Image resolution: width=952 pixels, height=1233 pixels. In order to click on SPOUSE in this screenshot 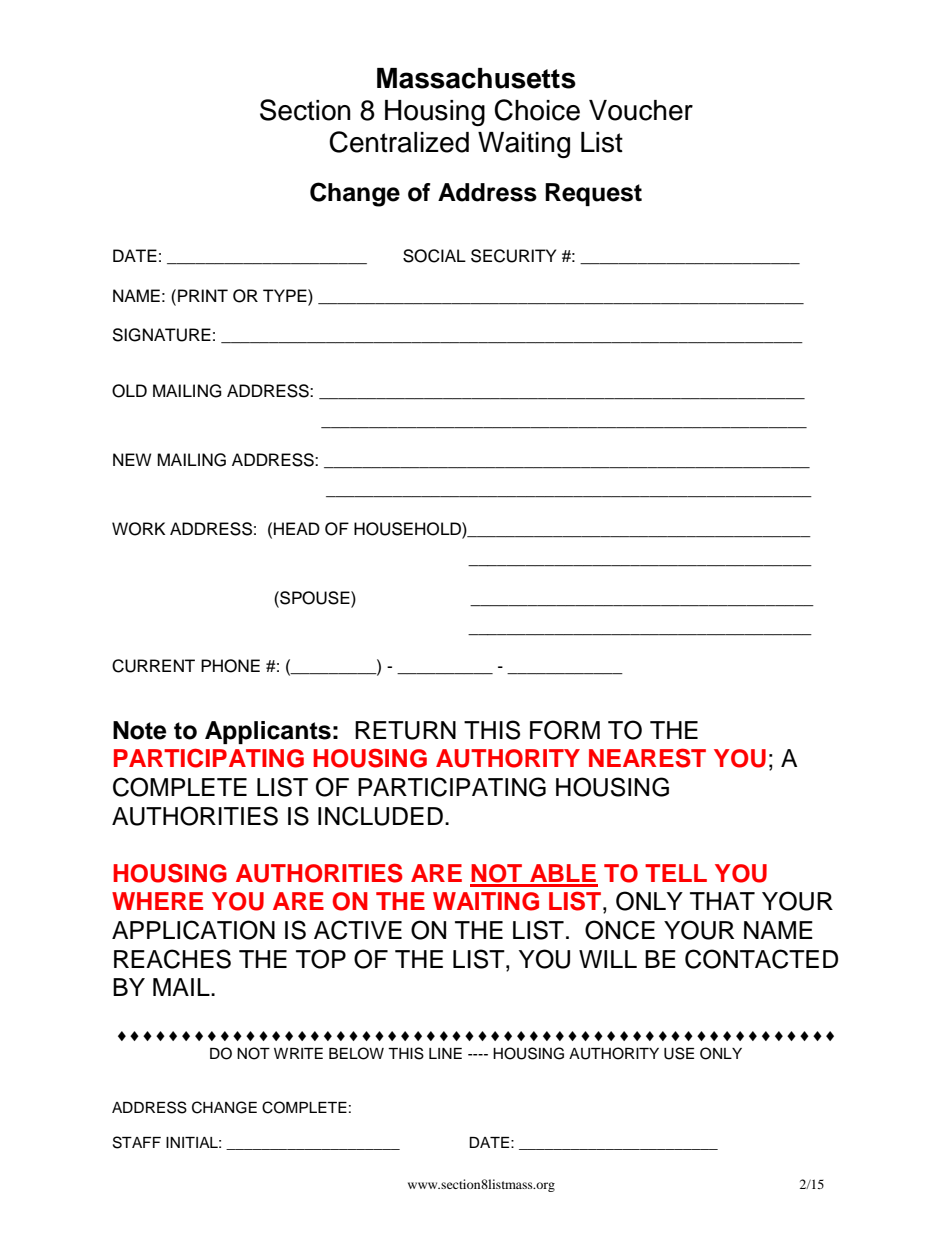, I will do `click(315, 598)`.
